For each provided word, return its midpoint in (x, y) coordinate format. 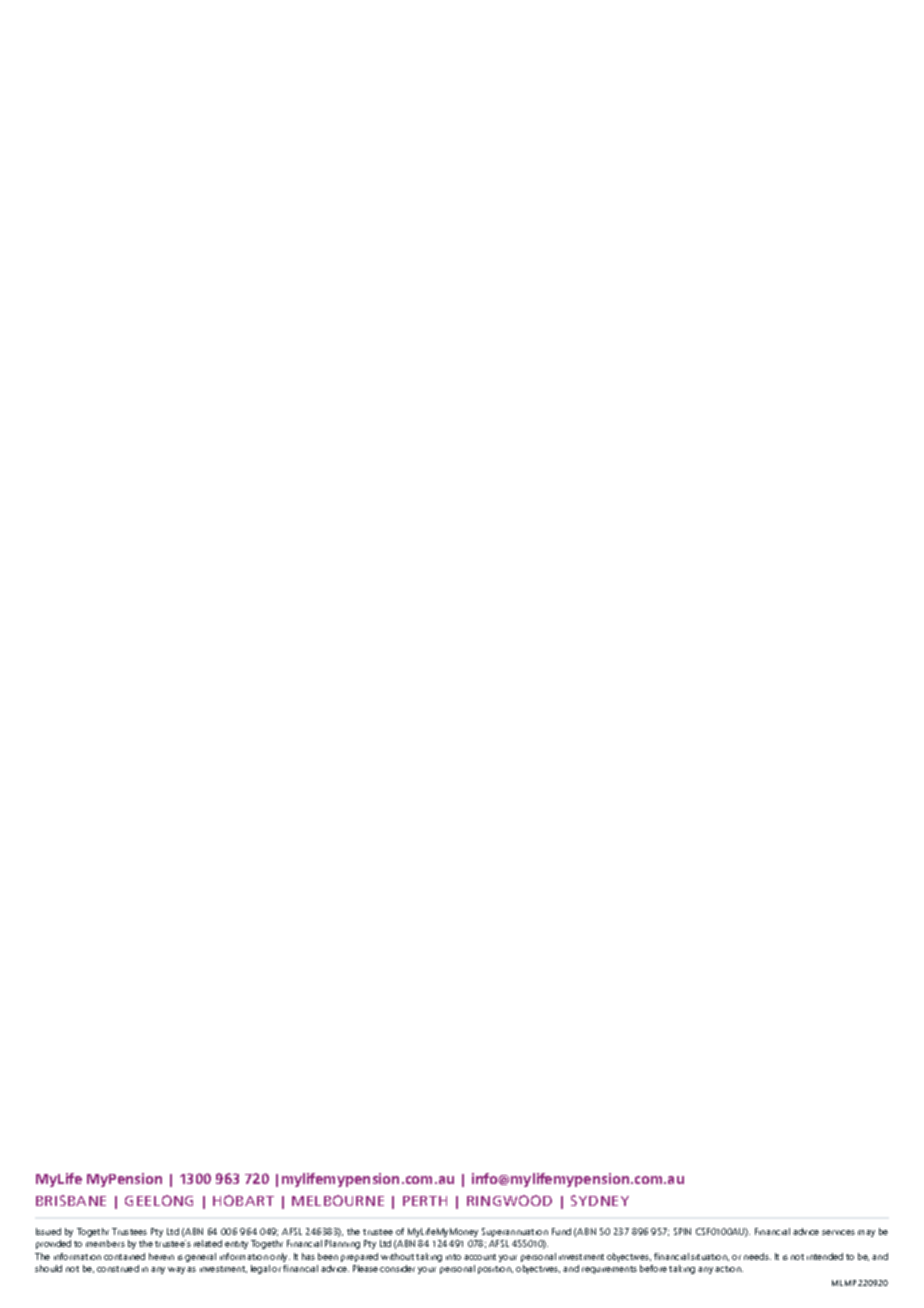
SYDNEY (600, 1200)
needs (757, 1256)
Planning (342, 1244)
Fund (561, 1231)
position (495, 1270)
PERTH (425, 1201)
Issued (48, 1231)
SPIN (682, 1231)
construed (118, 1268)
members (105, 1243)
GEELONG (159, 1200)
